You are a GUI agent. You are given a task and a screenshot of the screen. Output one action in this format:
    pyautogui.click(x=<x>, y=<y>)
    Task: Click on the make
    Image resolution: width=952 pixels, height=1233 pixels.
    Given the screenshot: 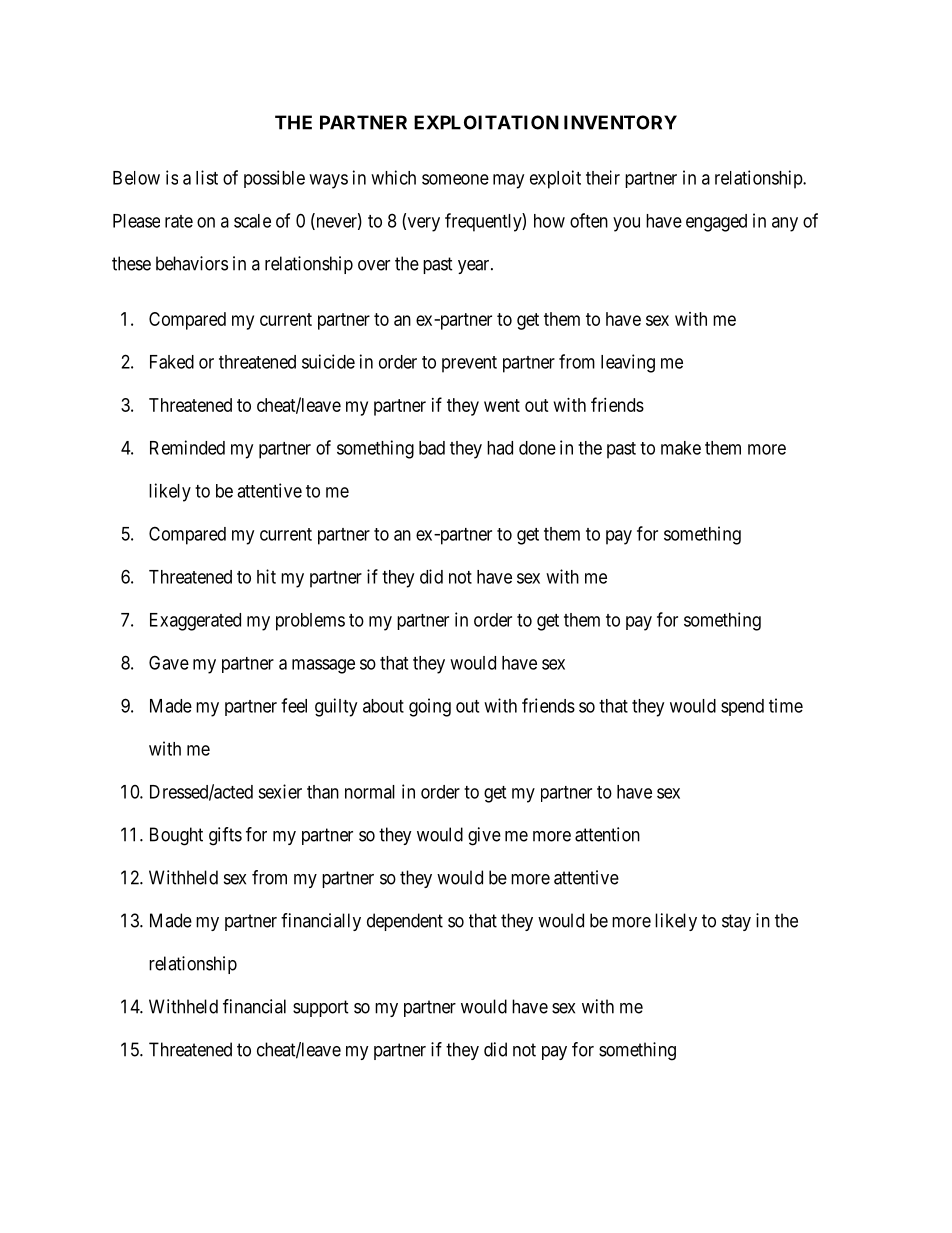 What is the action you would take?
    pyautogui.click(x=681, y=448)
